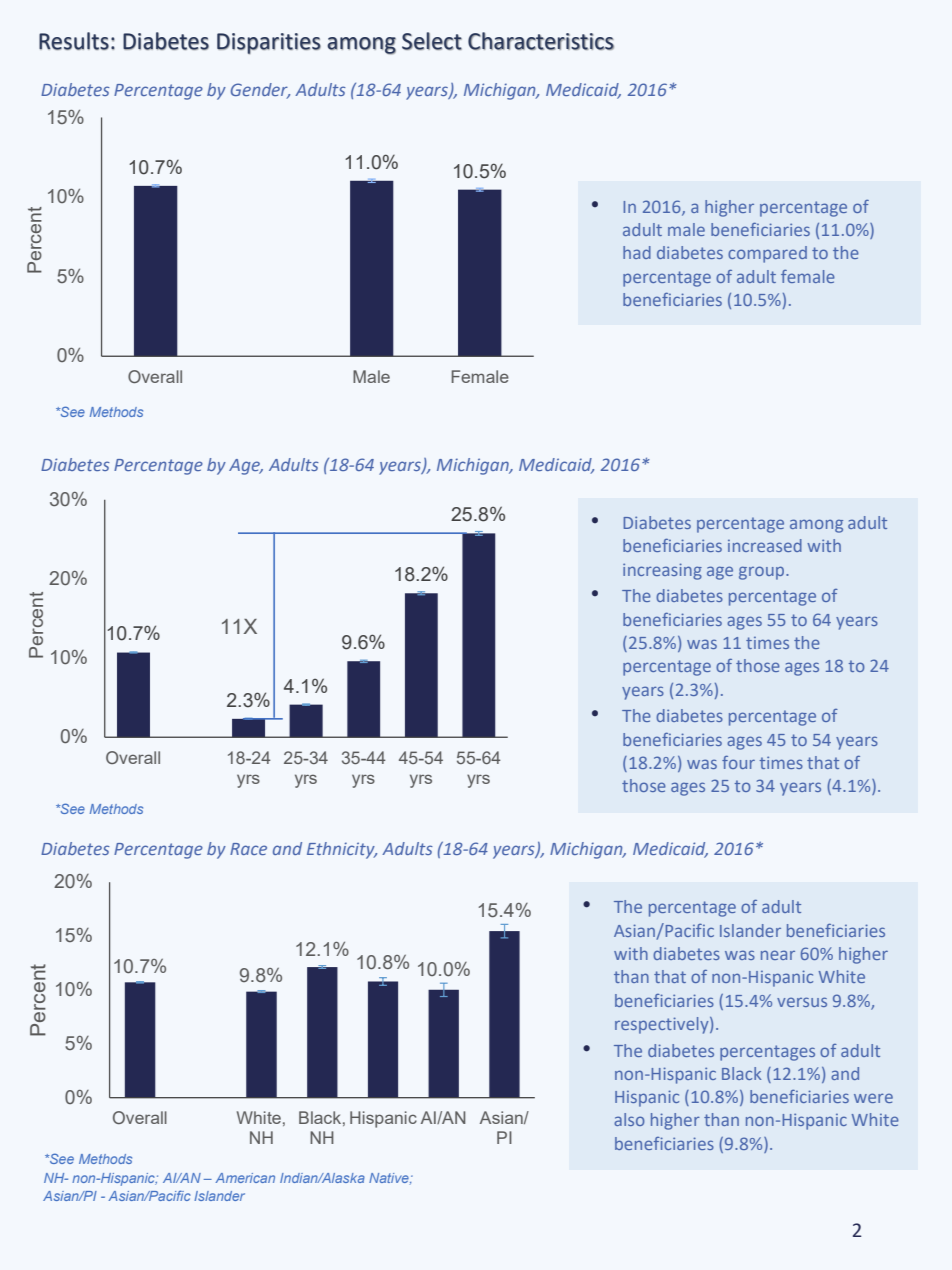 The image size is (952, 1270). What do you see at coordinates (662, 571) in the screenshot?
I see `increasing` at bounding box center [662, 571].
